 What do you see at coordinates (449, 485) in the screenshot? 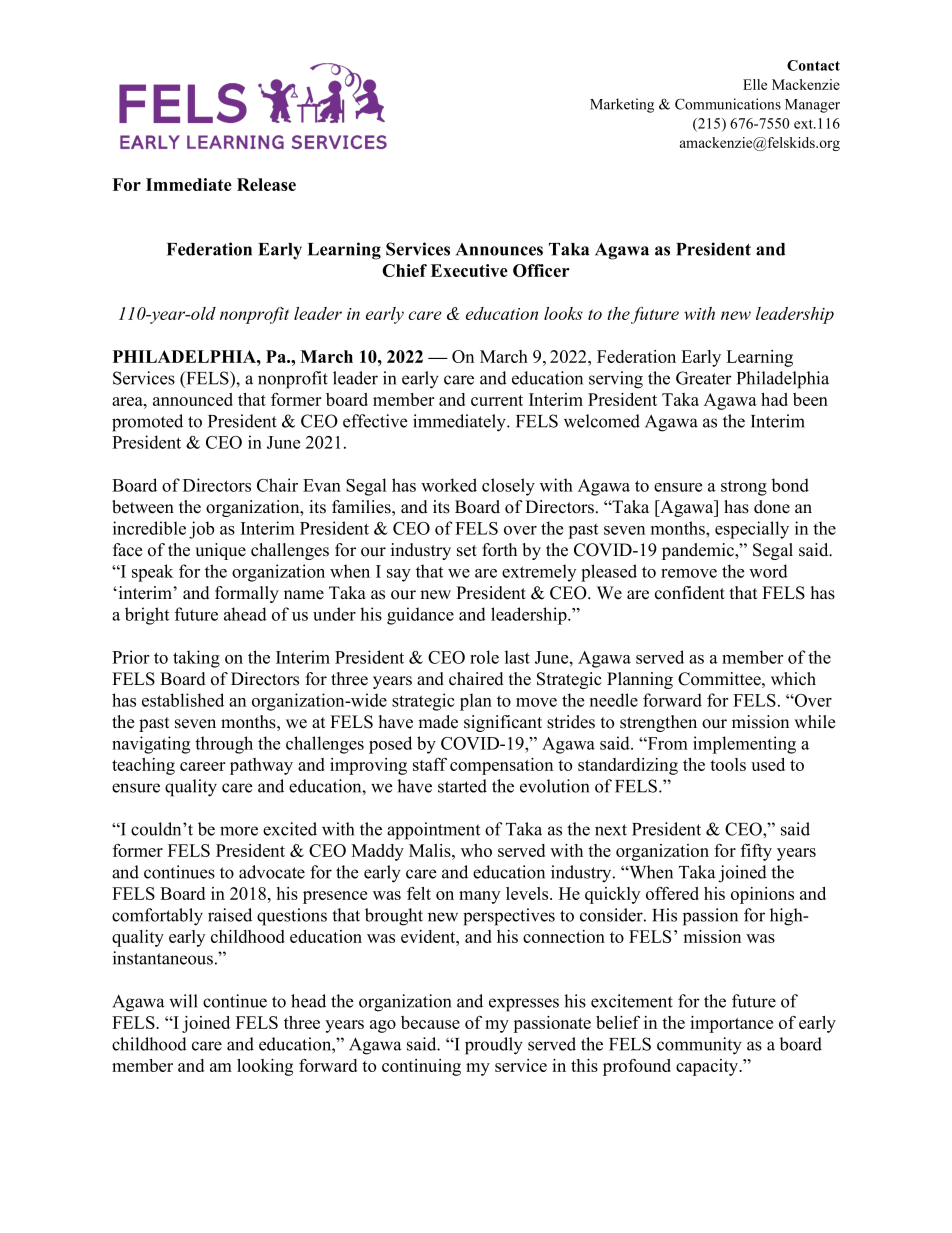
I see `worked` at bounding box center [449, 485].
